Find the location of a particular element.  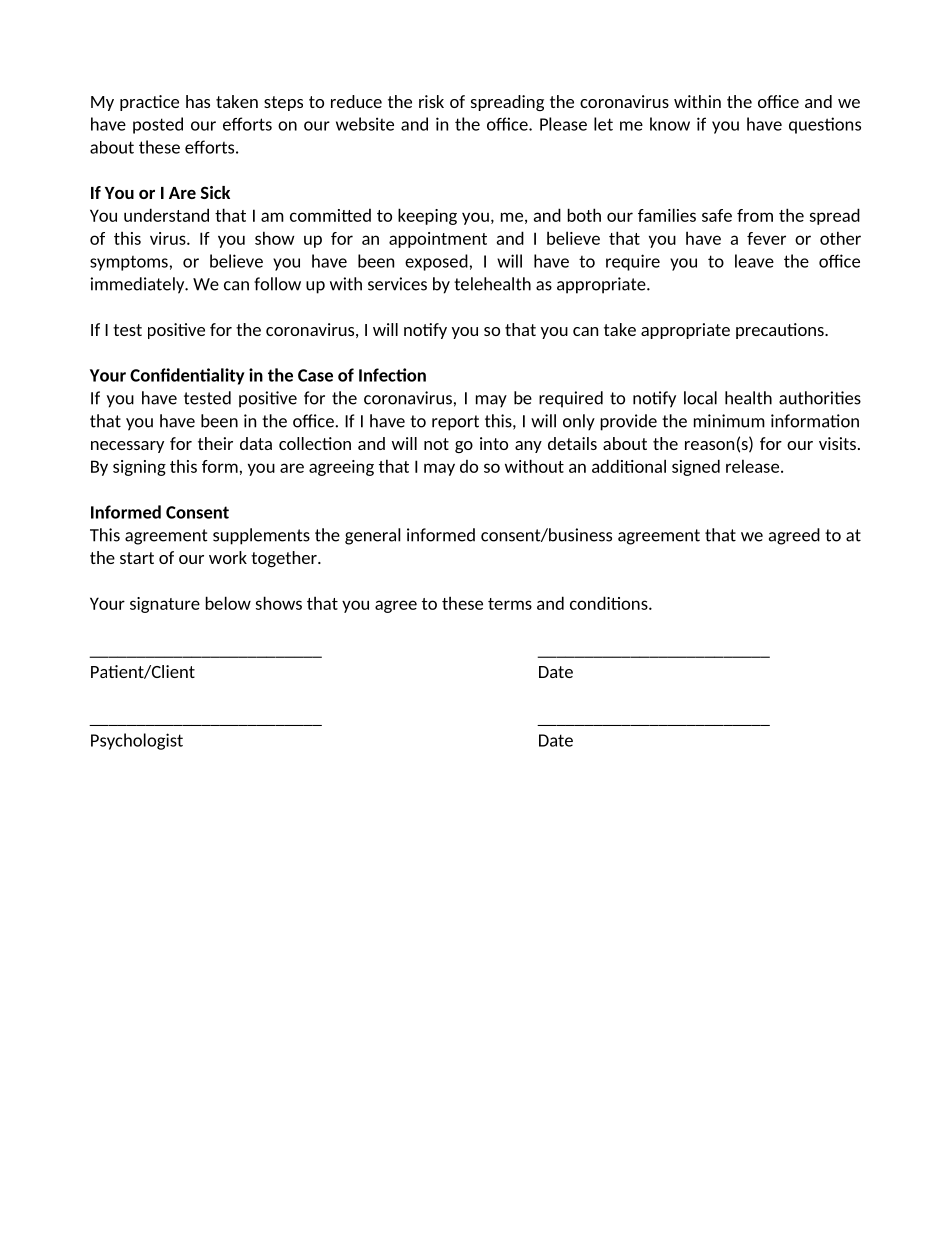

precautions is located at coordinates (781, 331).
